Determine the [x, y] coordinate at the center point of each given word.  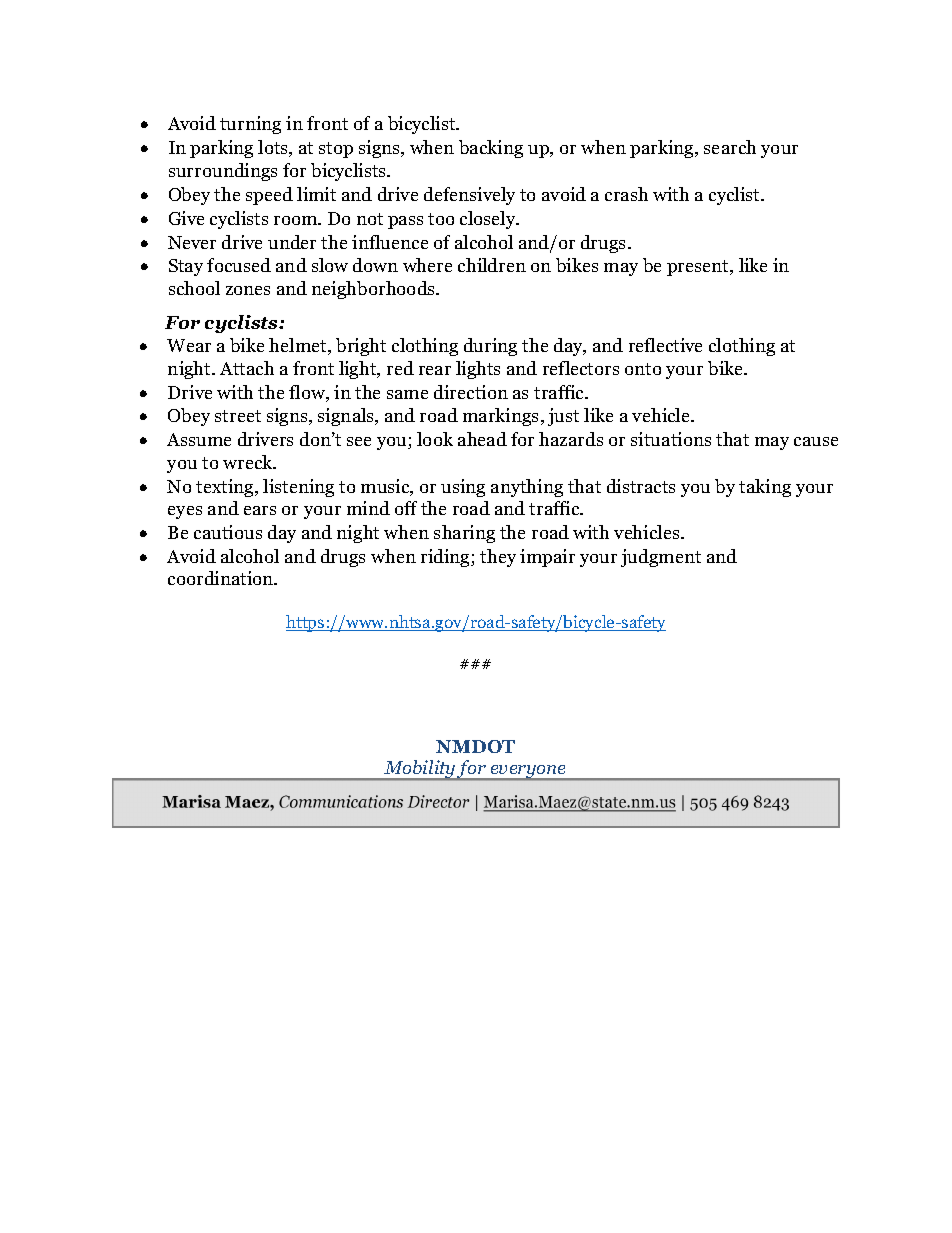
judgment [661, 558]
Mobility [419, 770]
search [730, 147]
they [498, 558]
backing [491, 149]
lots [274, 148]
